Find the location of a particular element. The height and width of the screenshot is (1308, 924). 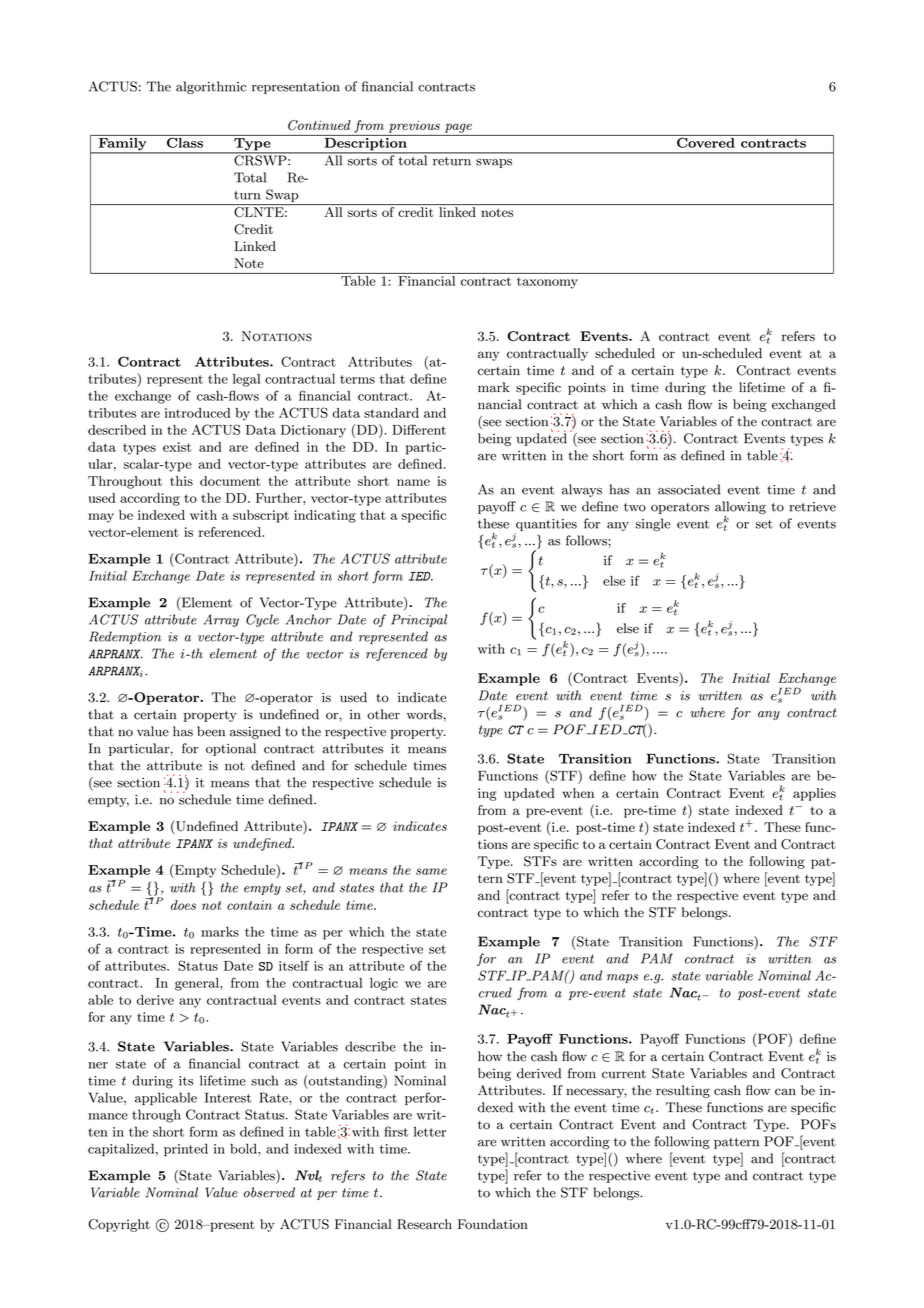

this is located at coordinates (181, 481).
